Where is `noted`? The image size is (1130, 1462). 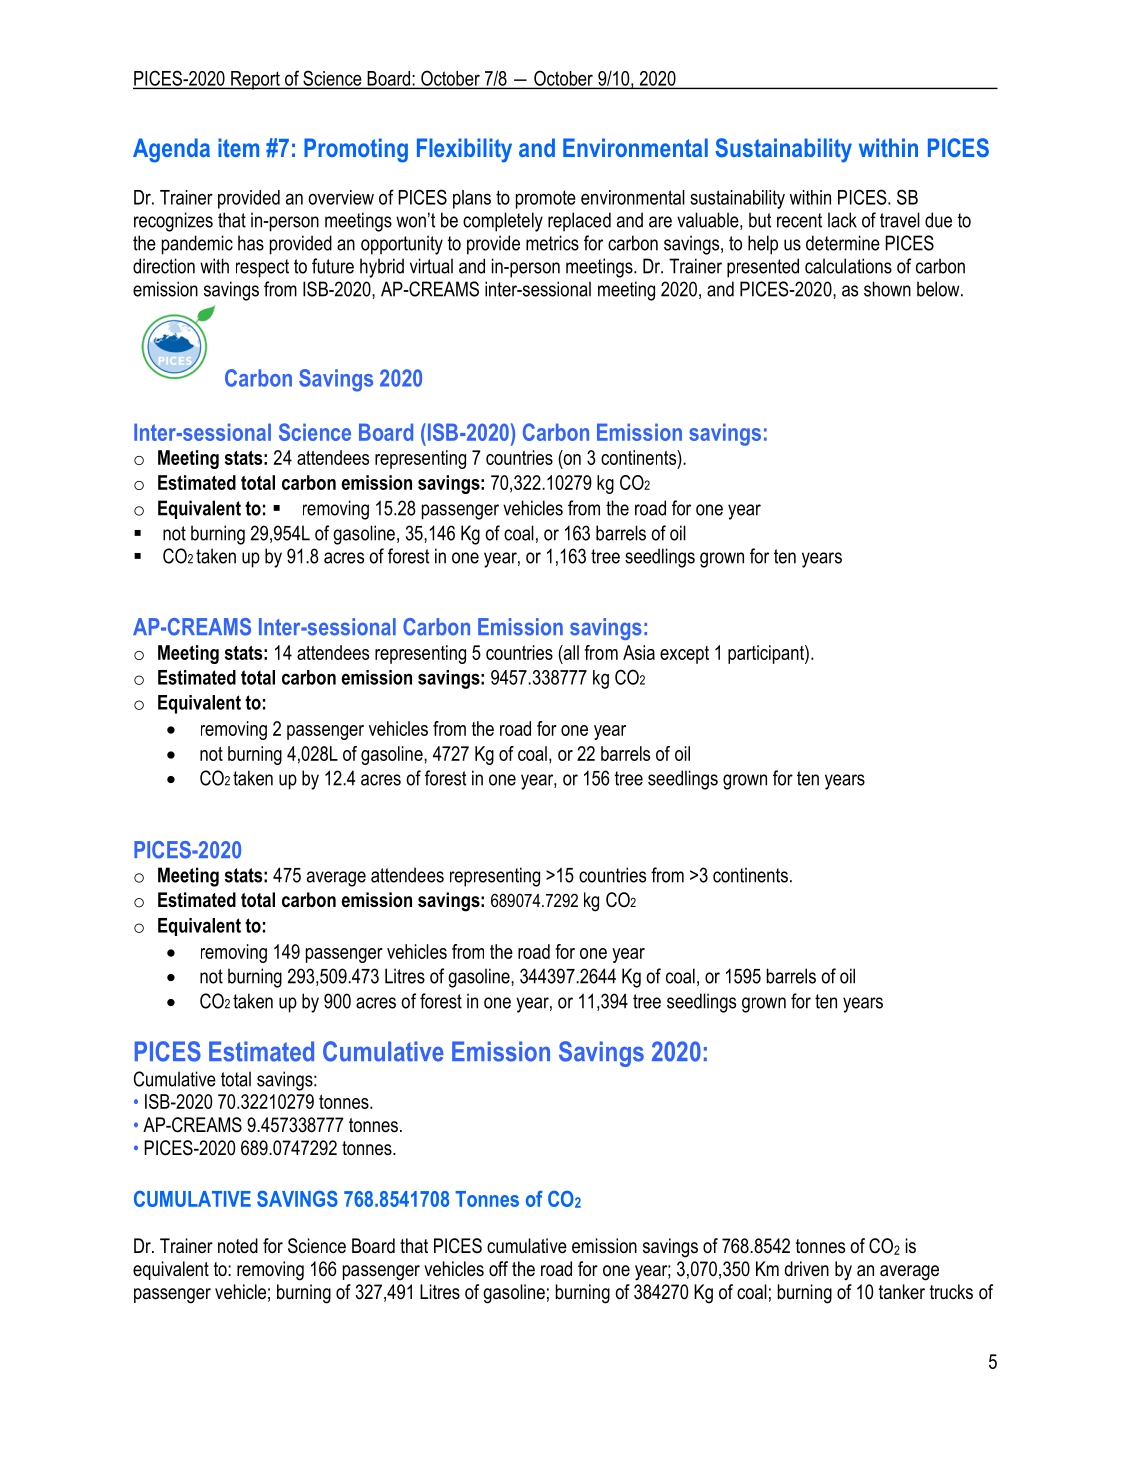
noted is located at coordinates (238, 1246).
